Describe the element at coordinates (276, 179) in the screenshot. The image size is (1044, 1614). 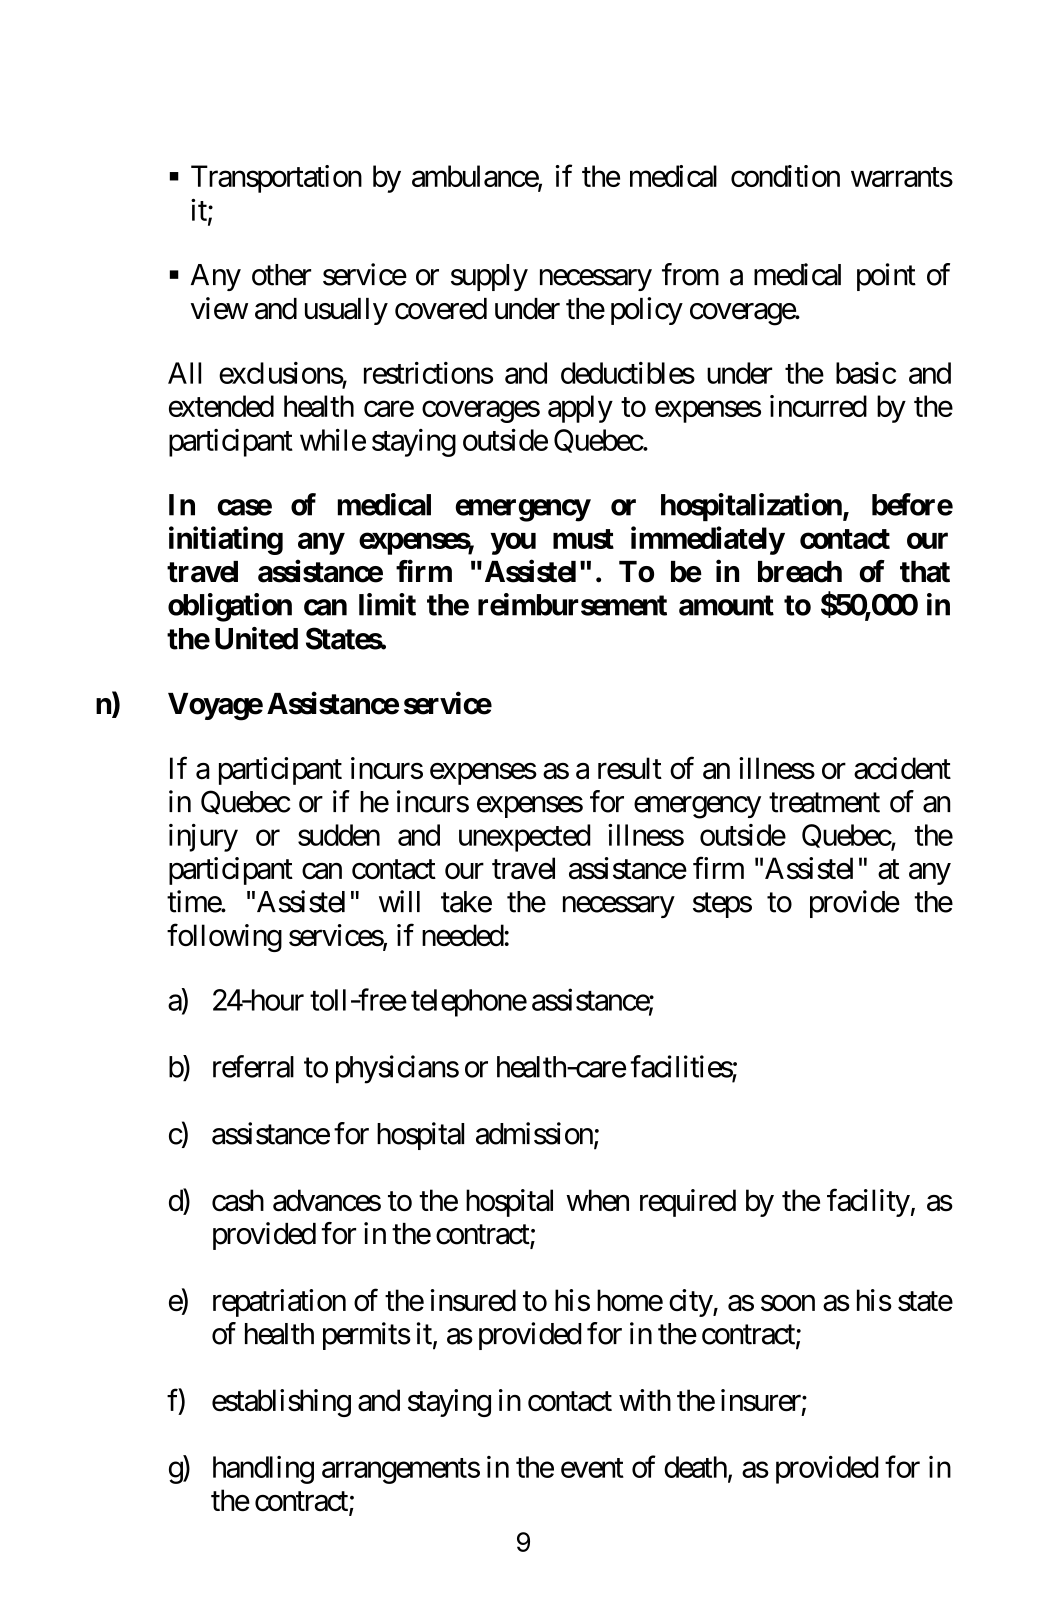
I see `Transportation` at that location.
